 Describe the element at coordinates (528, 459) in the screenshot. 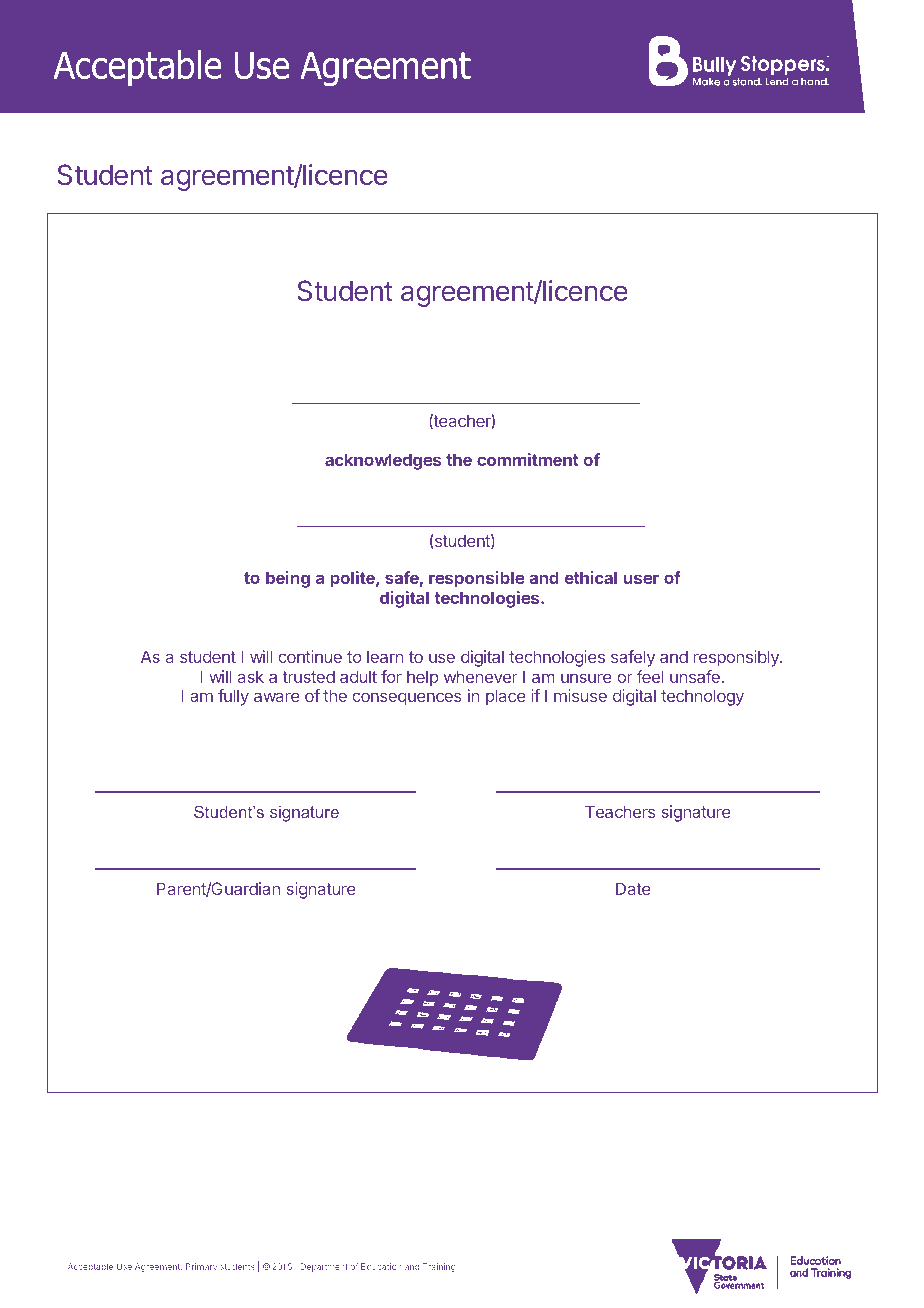

I see `commitment` at that location.
